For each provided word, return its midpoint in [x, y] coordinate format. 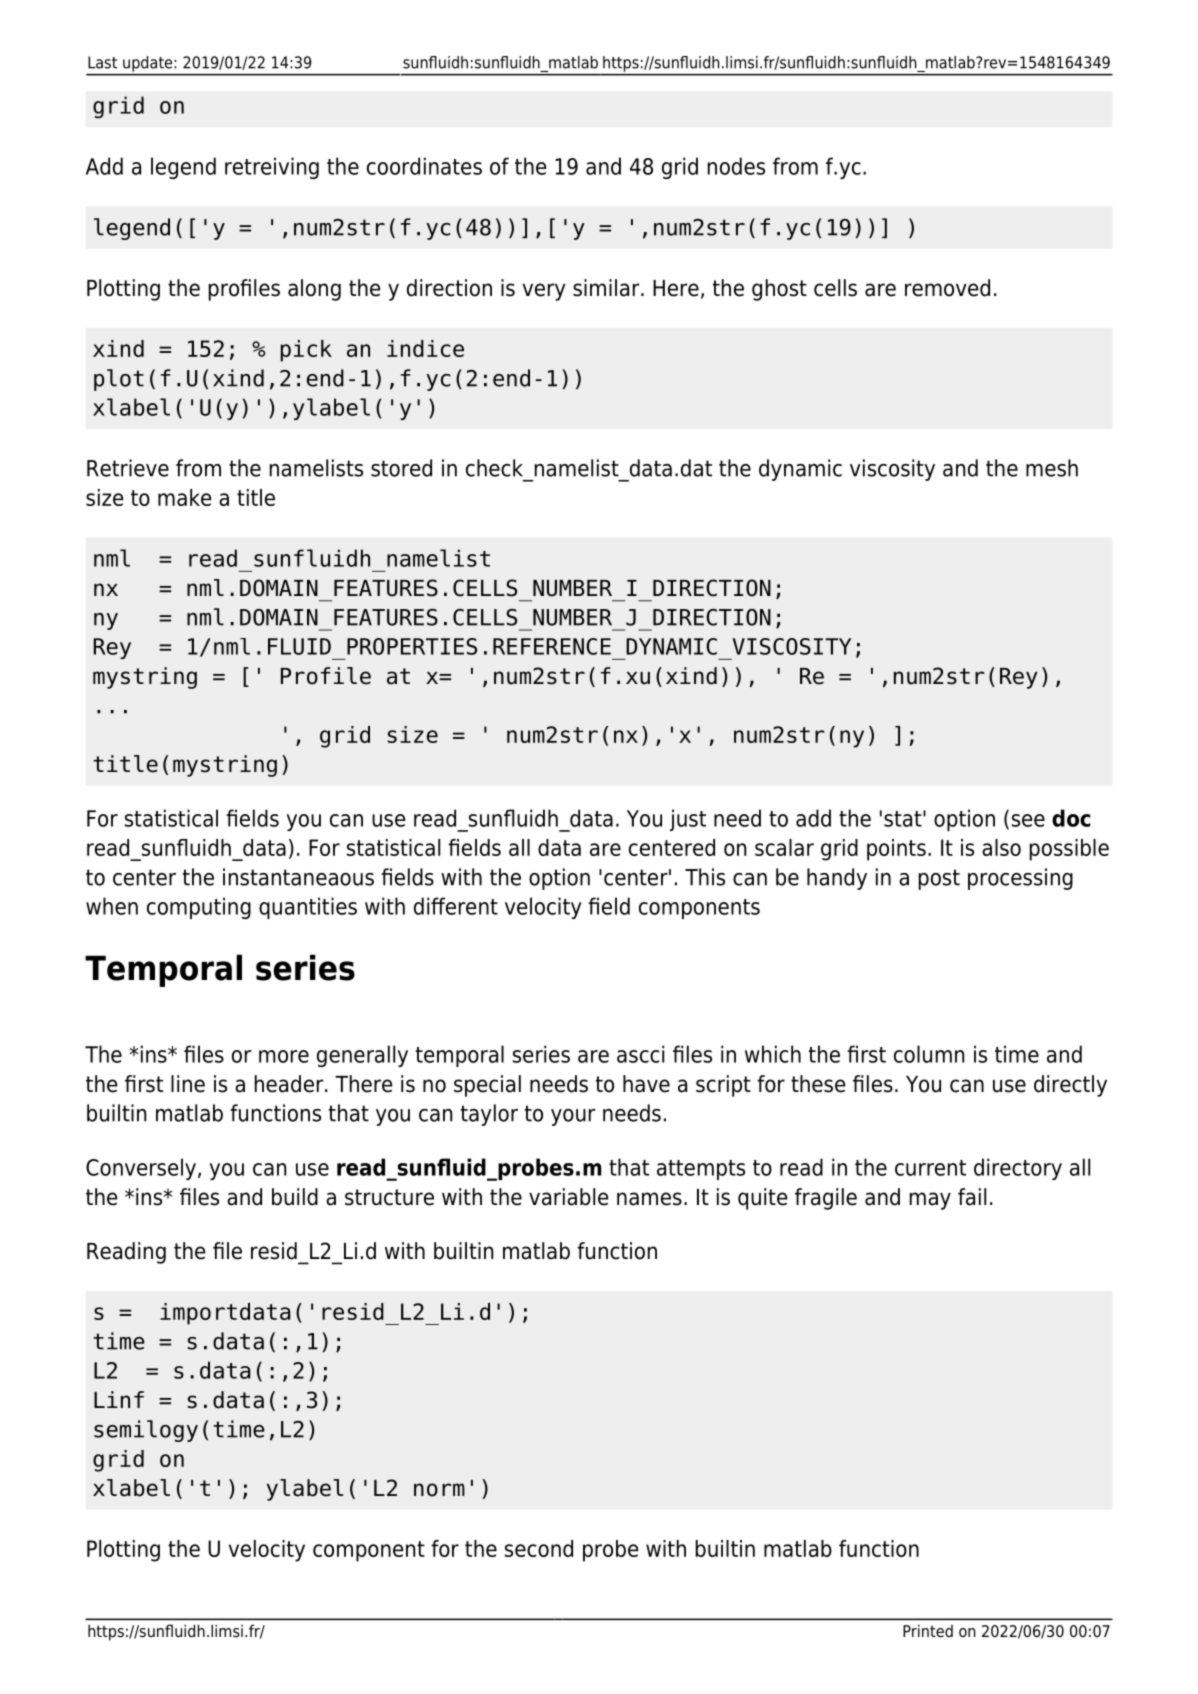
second [539, 1548]
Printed [928, 1631]
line [188, 1084]
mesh [1052, 468]
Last [102, 62]
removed [947, 288]
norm [439, 1490]
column [929, 1054]
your [573, 1117]
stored [401, 468]
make [185, 497]
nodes [736, 166]
